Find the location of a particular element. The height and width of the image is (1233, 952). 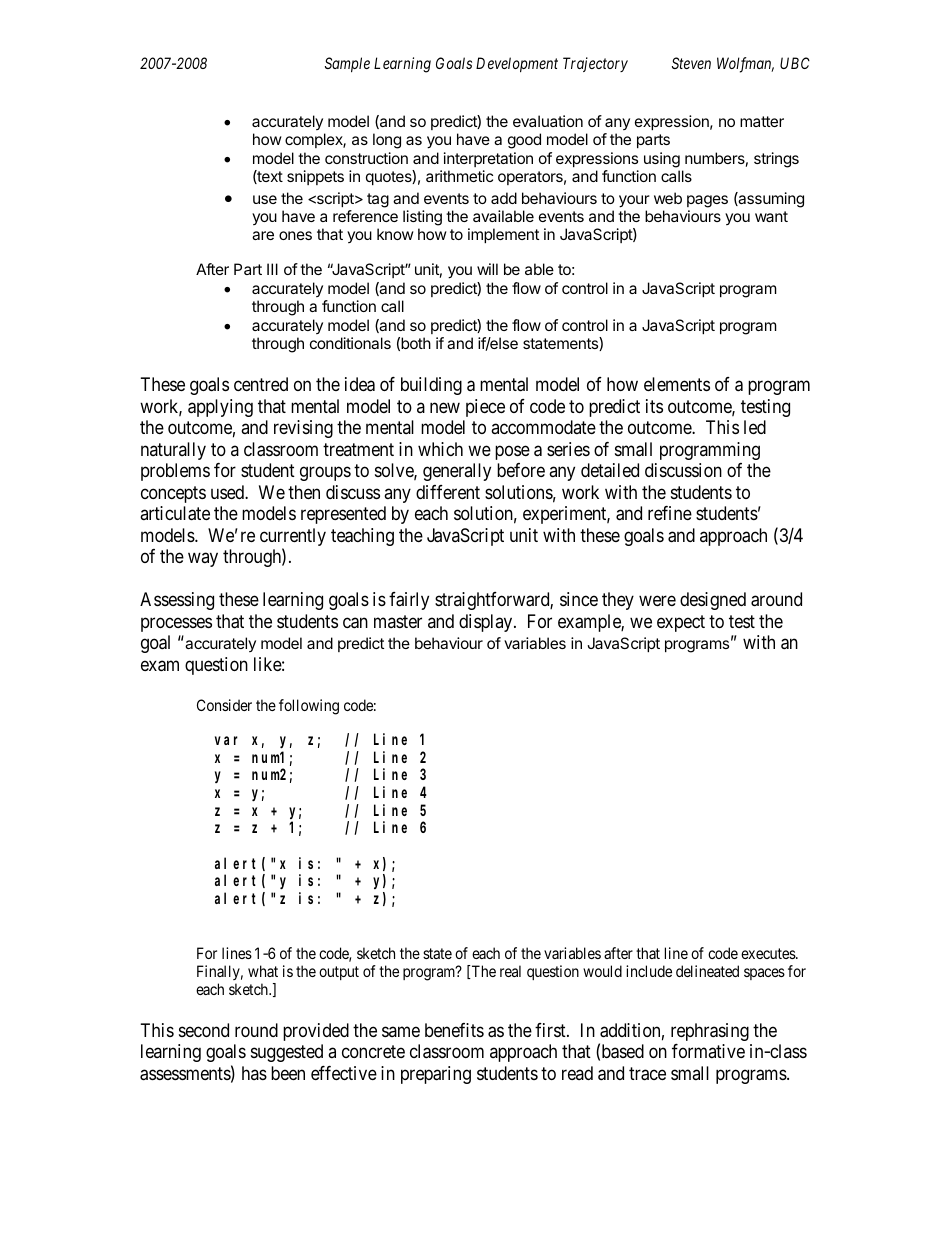

has is located at coordinates (254, 1073).
